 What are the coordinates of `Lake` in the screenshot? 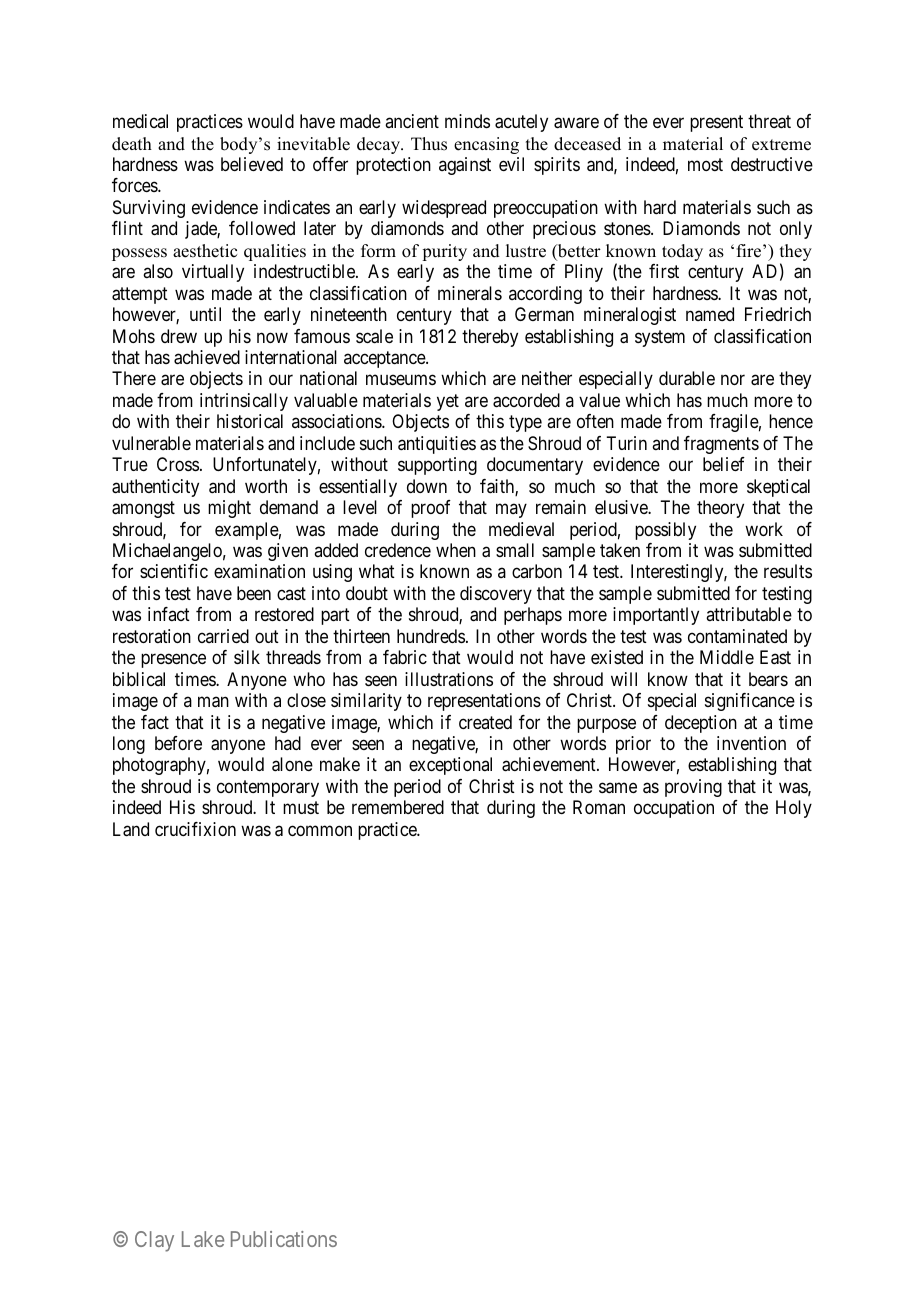 It's located at (203, 1239).
